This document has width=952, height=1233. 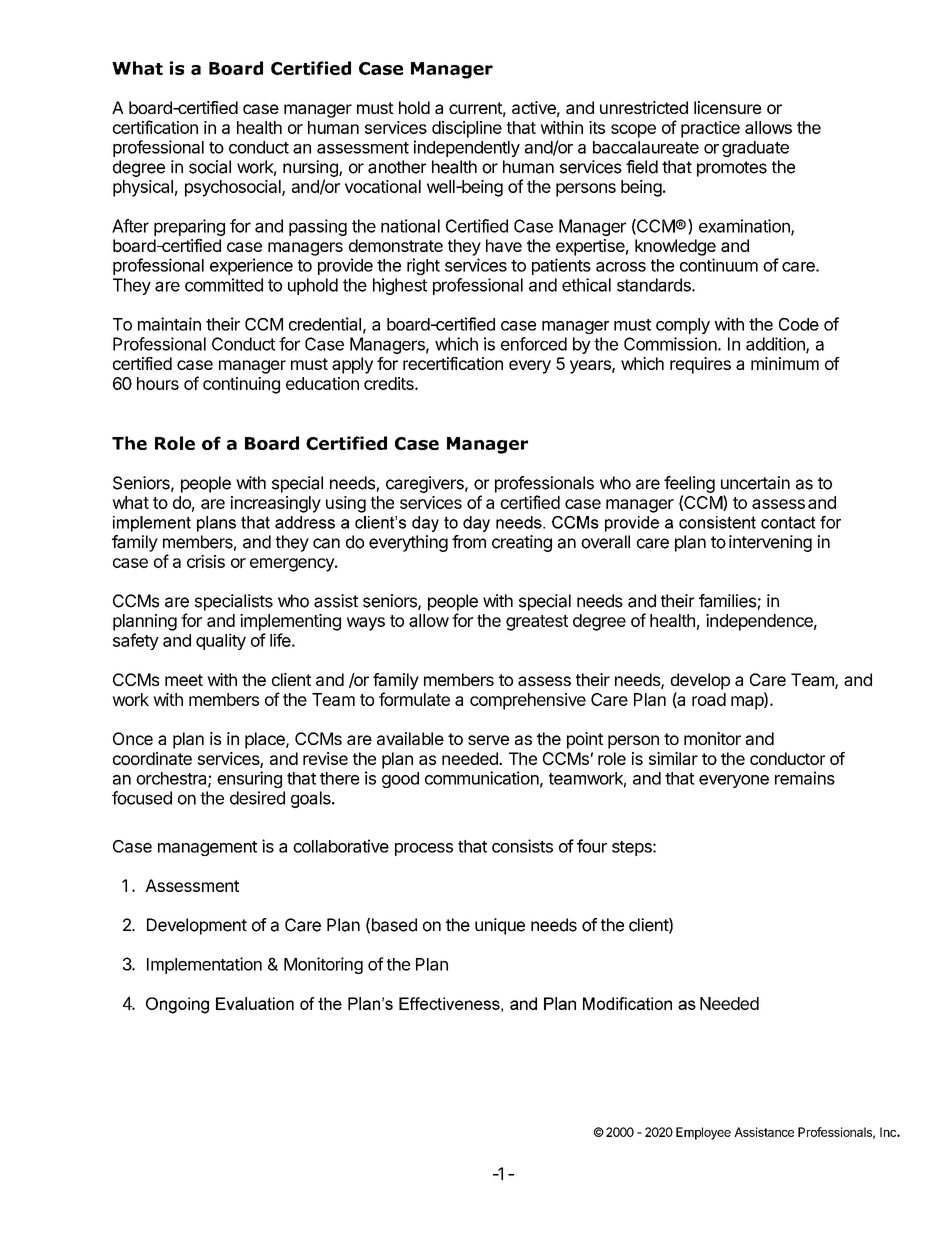 I want to click on serve, so click(x=488, y=740).
